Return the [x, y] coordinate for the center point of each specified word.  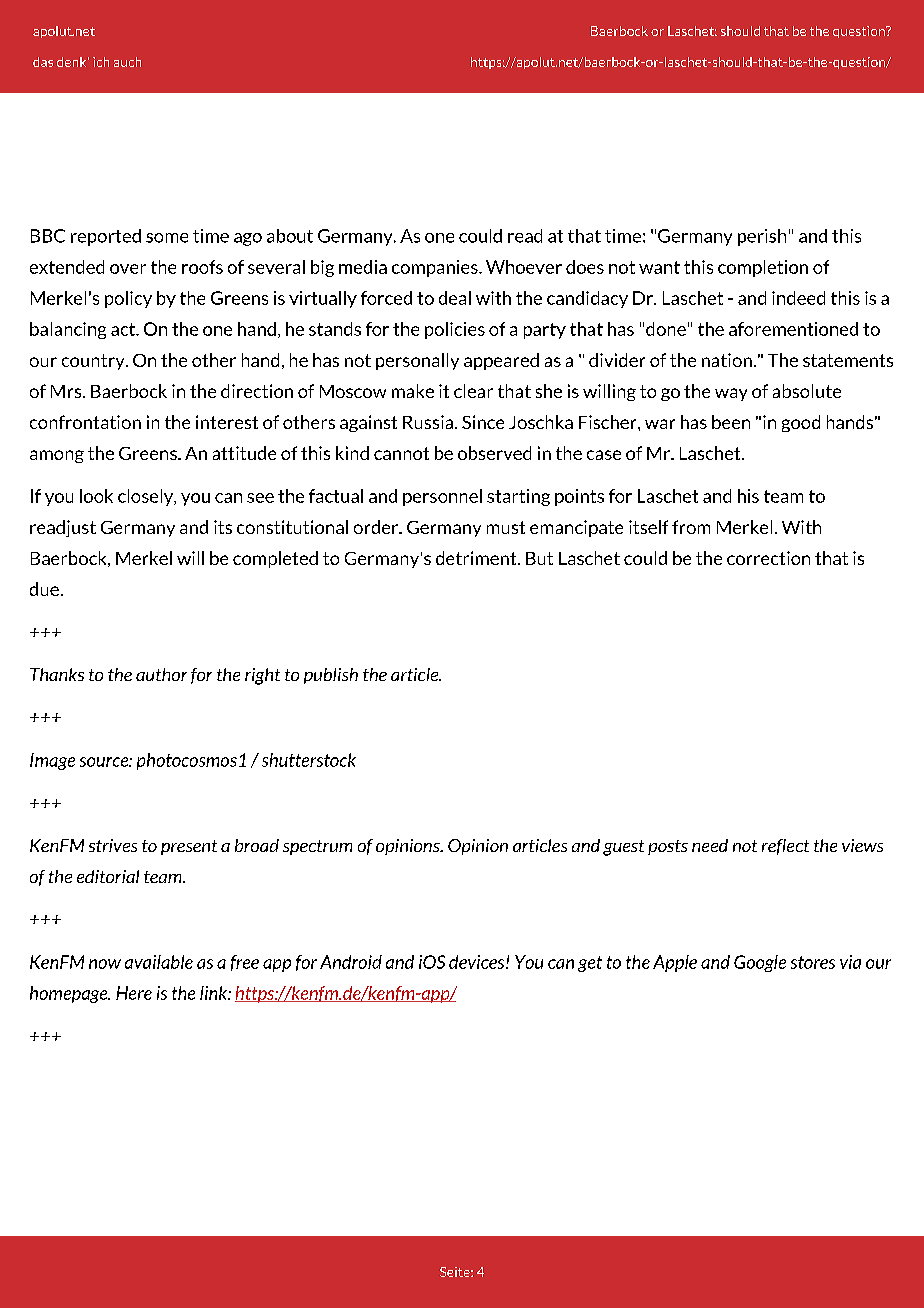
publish [331, 676]
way [731, 394]
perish [762, 237]
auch [127, 62]
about [290, 236]
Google [760, 963]
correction [768, 558]
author [161, 674]
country [94, 362]
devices [478, 962]
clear [473, 391]
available [159, 962]
